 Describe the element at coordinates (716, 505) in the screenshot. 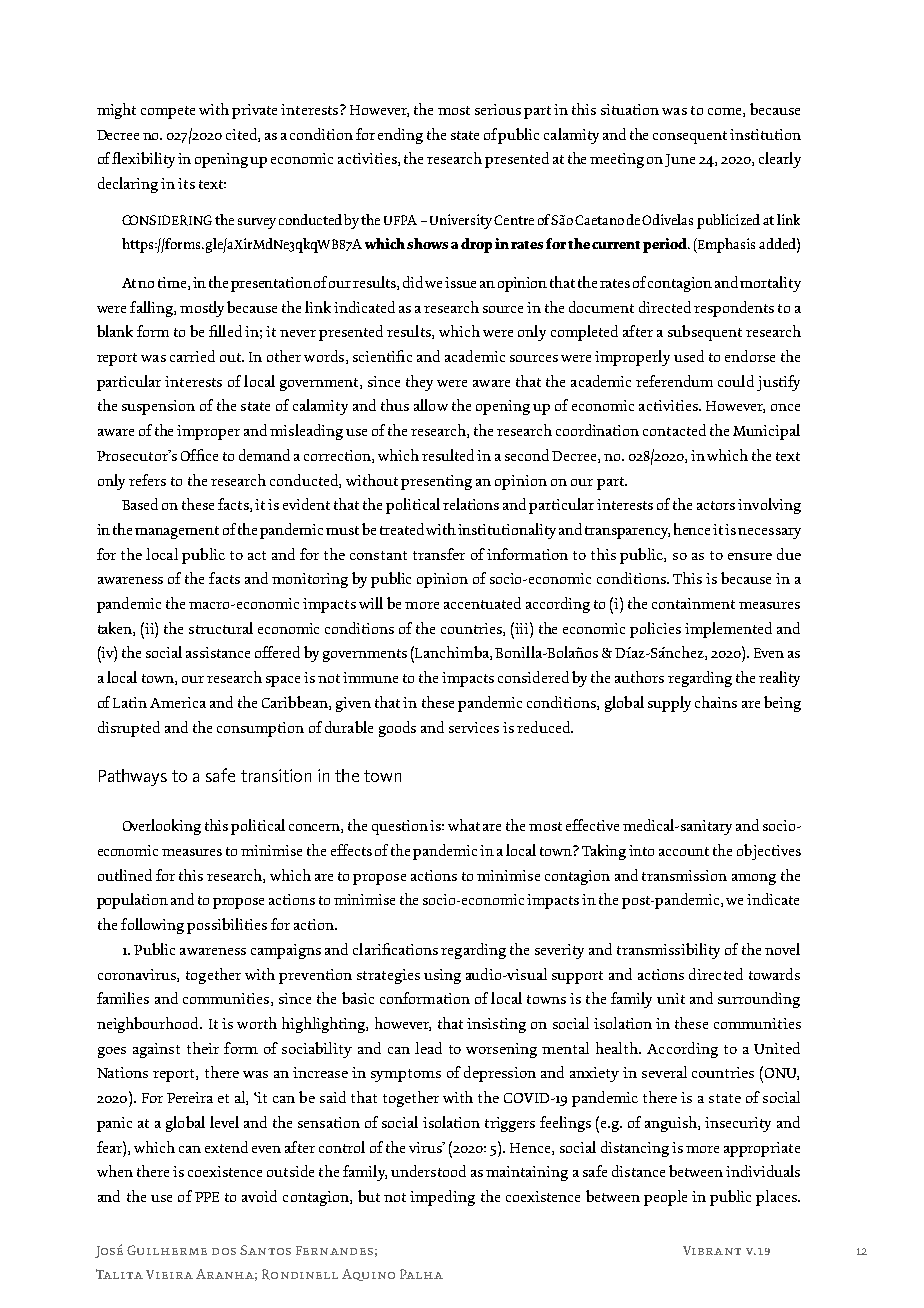

I see `actors` at that location.
